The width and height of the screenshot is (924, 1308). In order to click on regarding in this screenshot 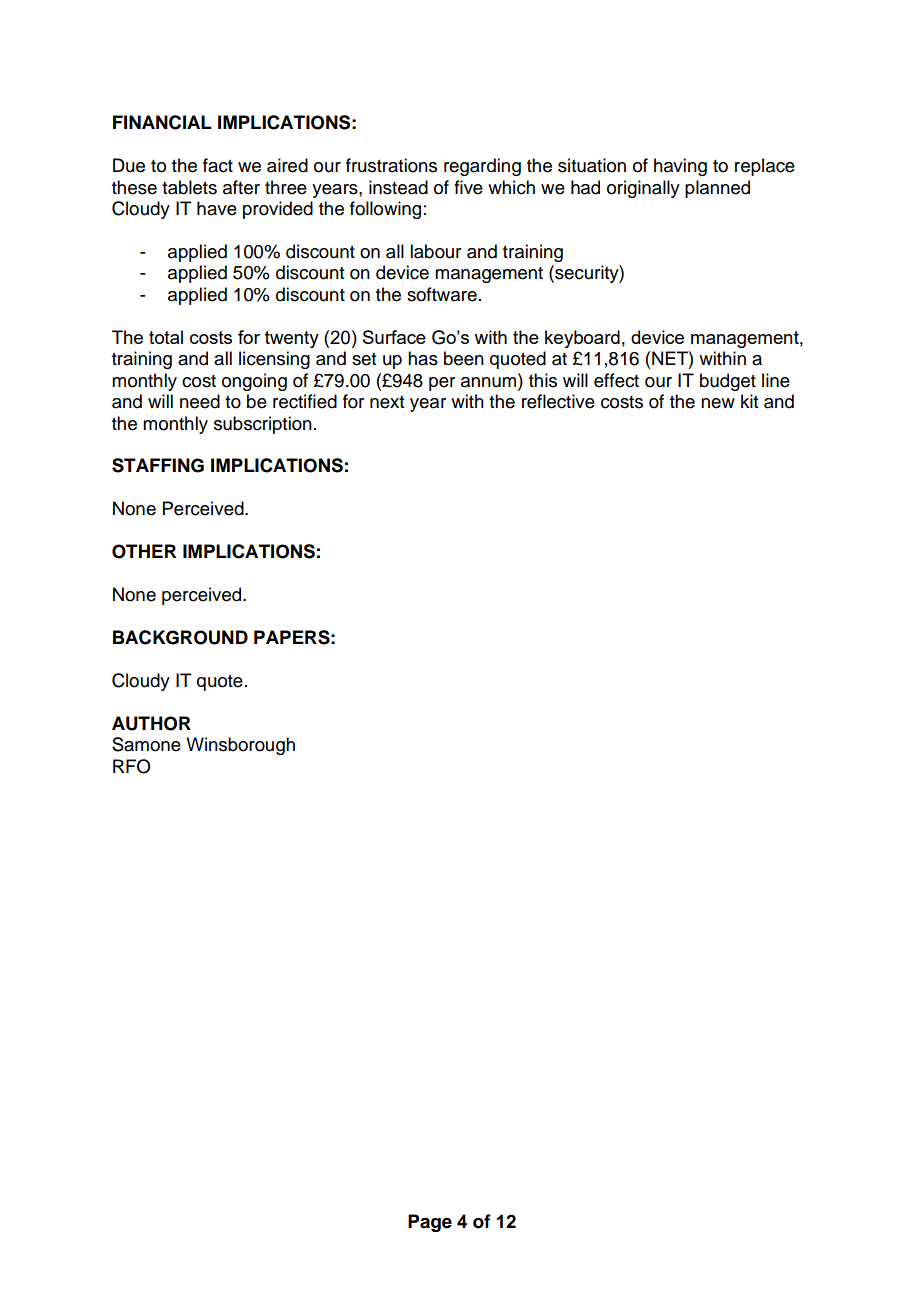, I will do `click(482, 167)`.
